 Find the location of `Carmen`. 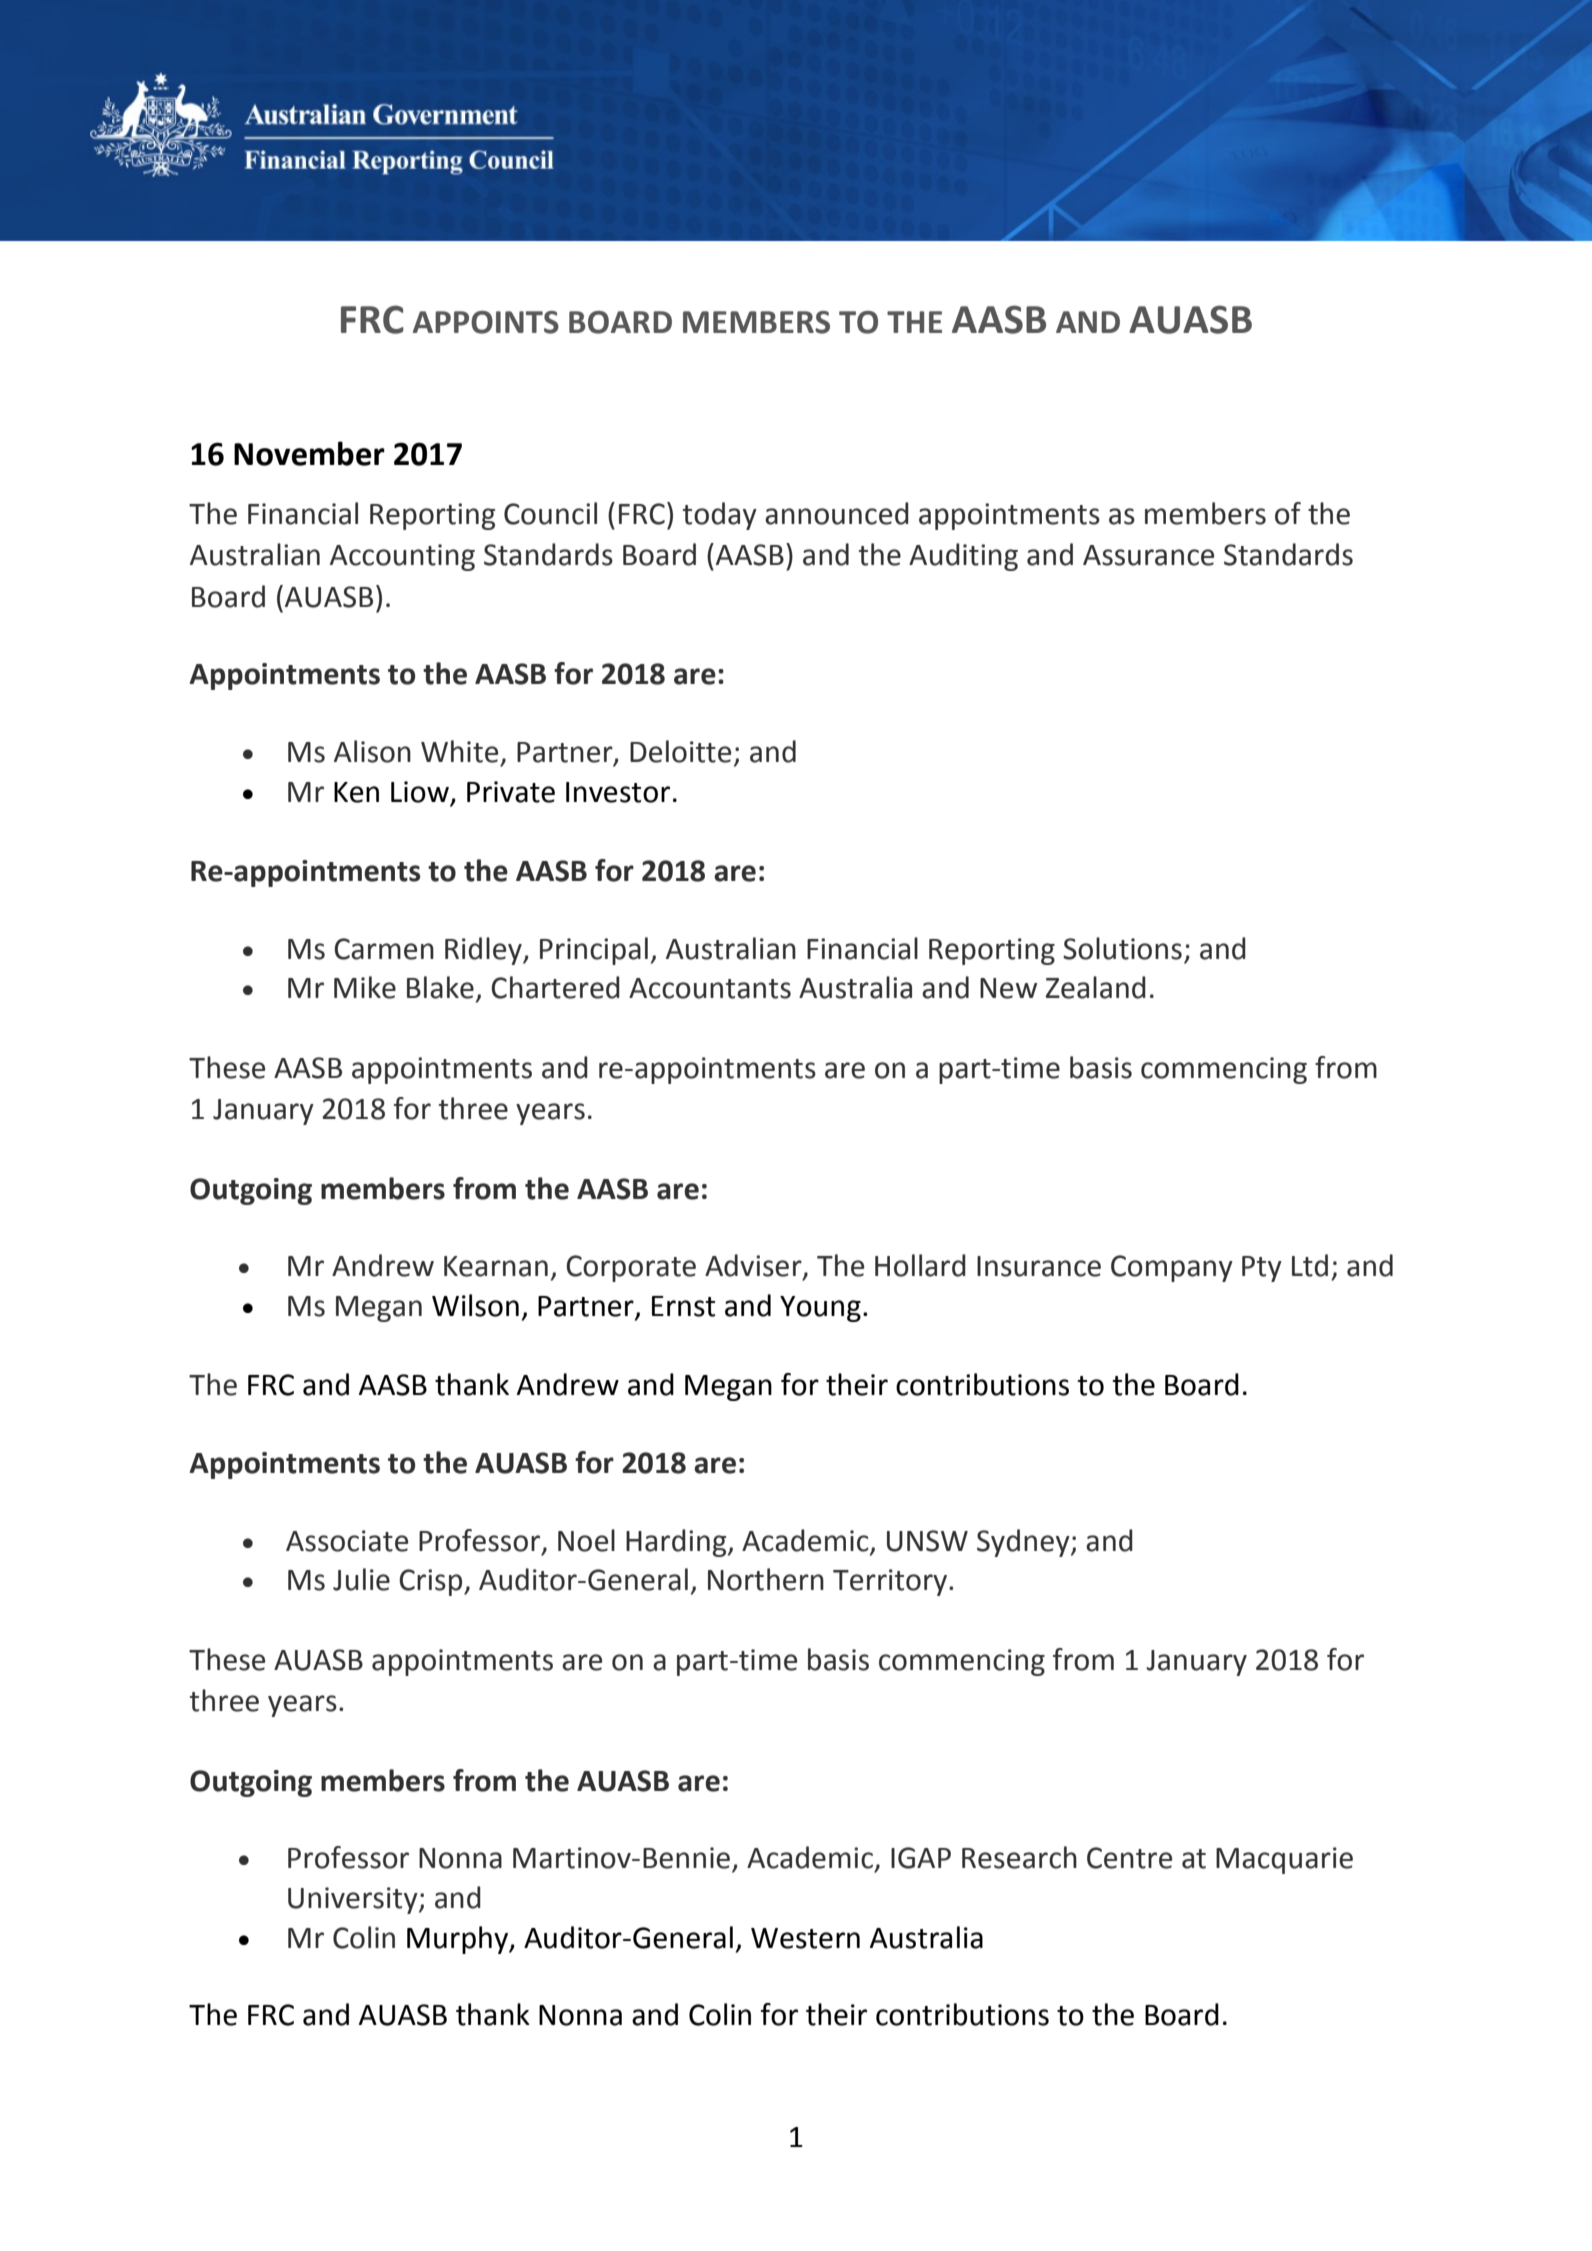

Carmen is located at coordinates (384, 949).
